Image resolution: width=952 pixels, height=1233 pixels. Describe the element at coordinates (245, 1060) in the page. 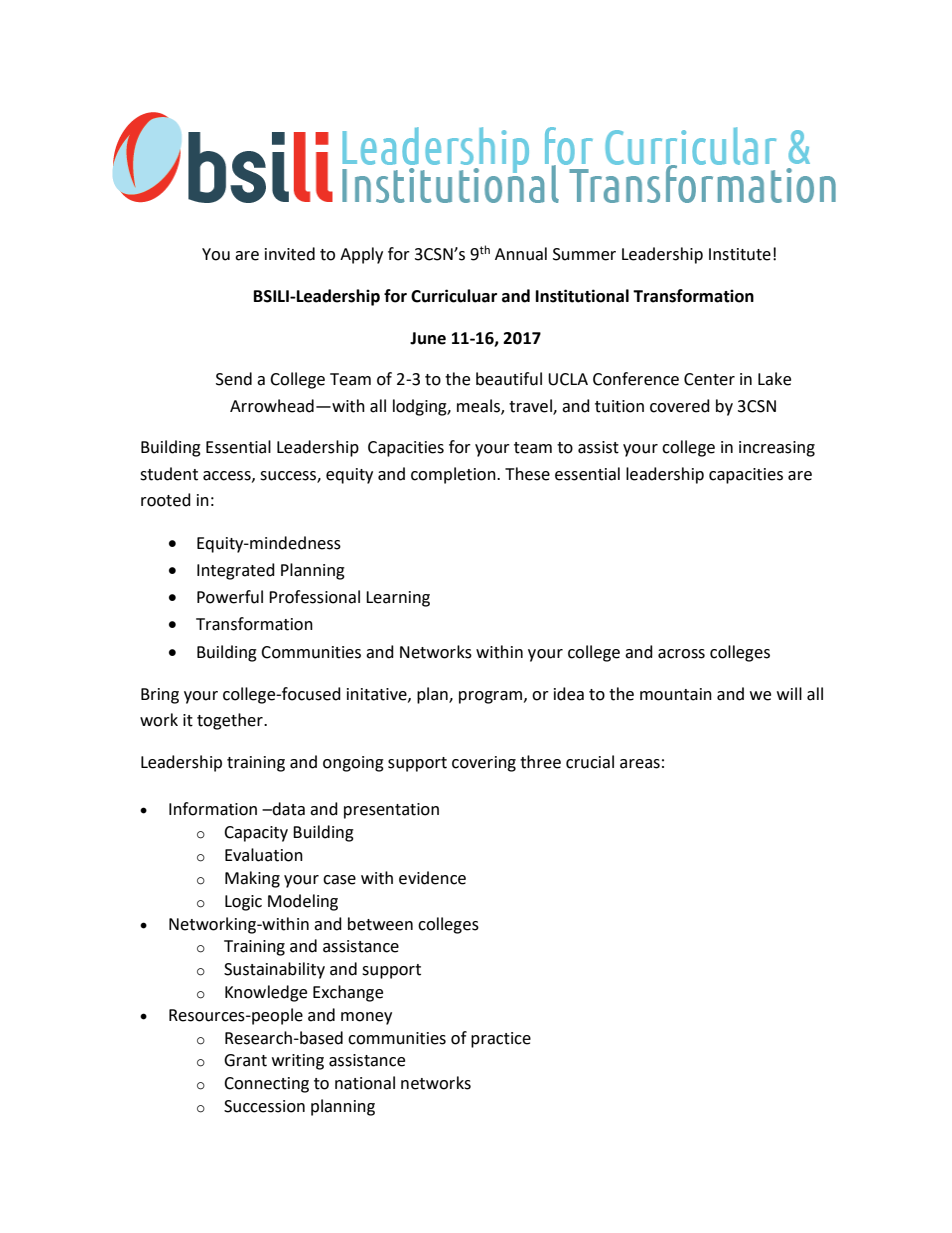

I see `Grant` at that location.
